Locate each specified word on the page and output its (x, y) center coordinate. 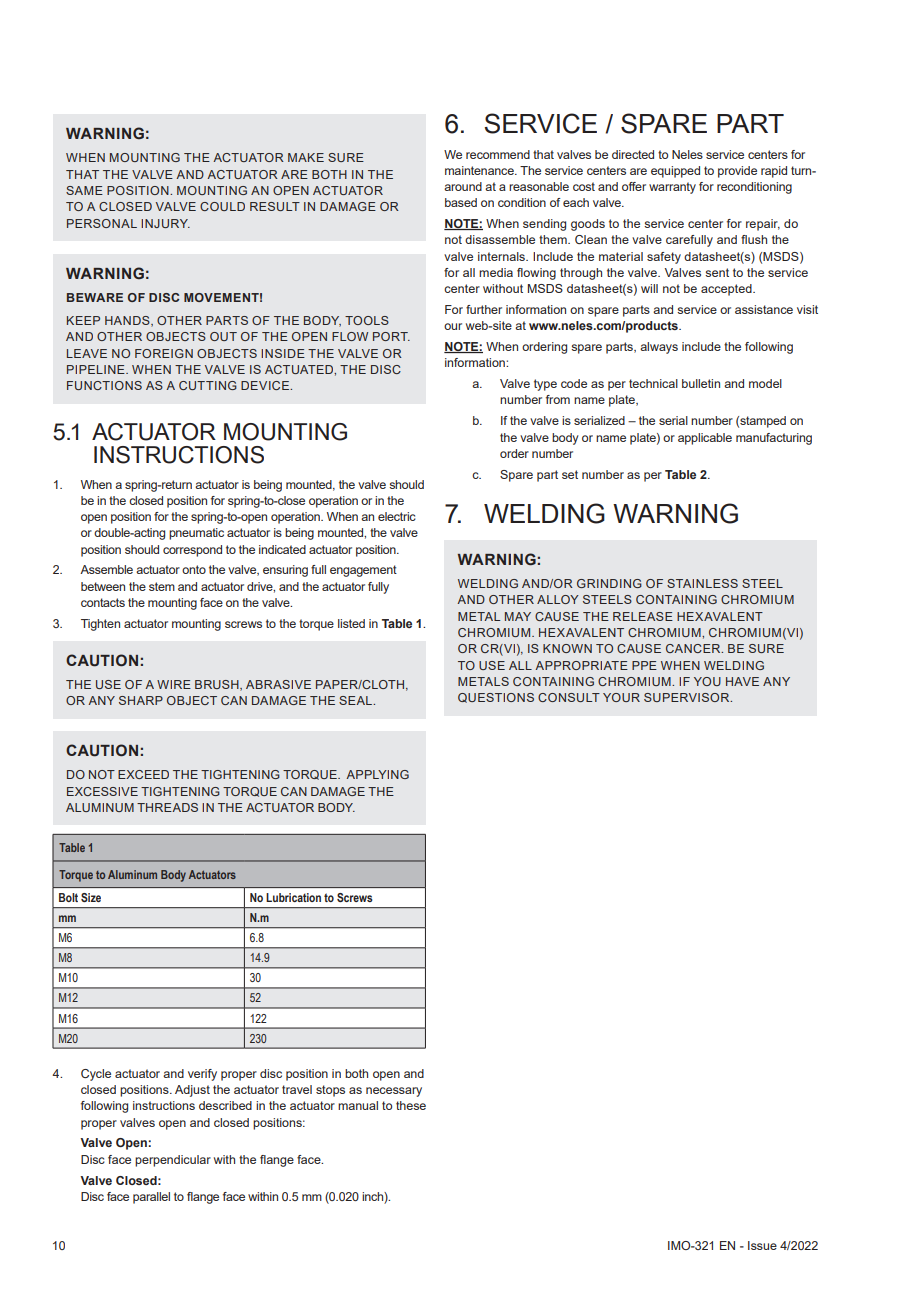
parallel (151, 1198)
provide (737, 172)
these (411, 1105)
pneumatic (196, 534)
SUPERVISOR (688, 697)
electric (397, 516)
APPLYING (377, 774)
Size (91, 897)
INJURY (165, 223)
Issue (762, 1245)
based (461, 202)
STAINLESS (702, 583)
